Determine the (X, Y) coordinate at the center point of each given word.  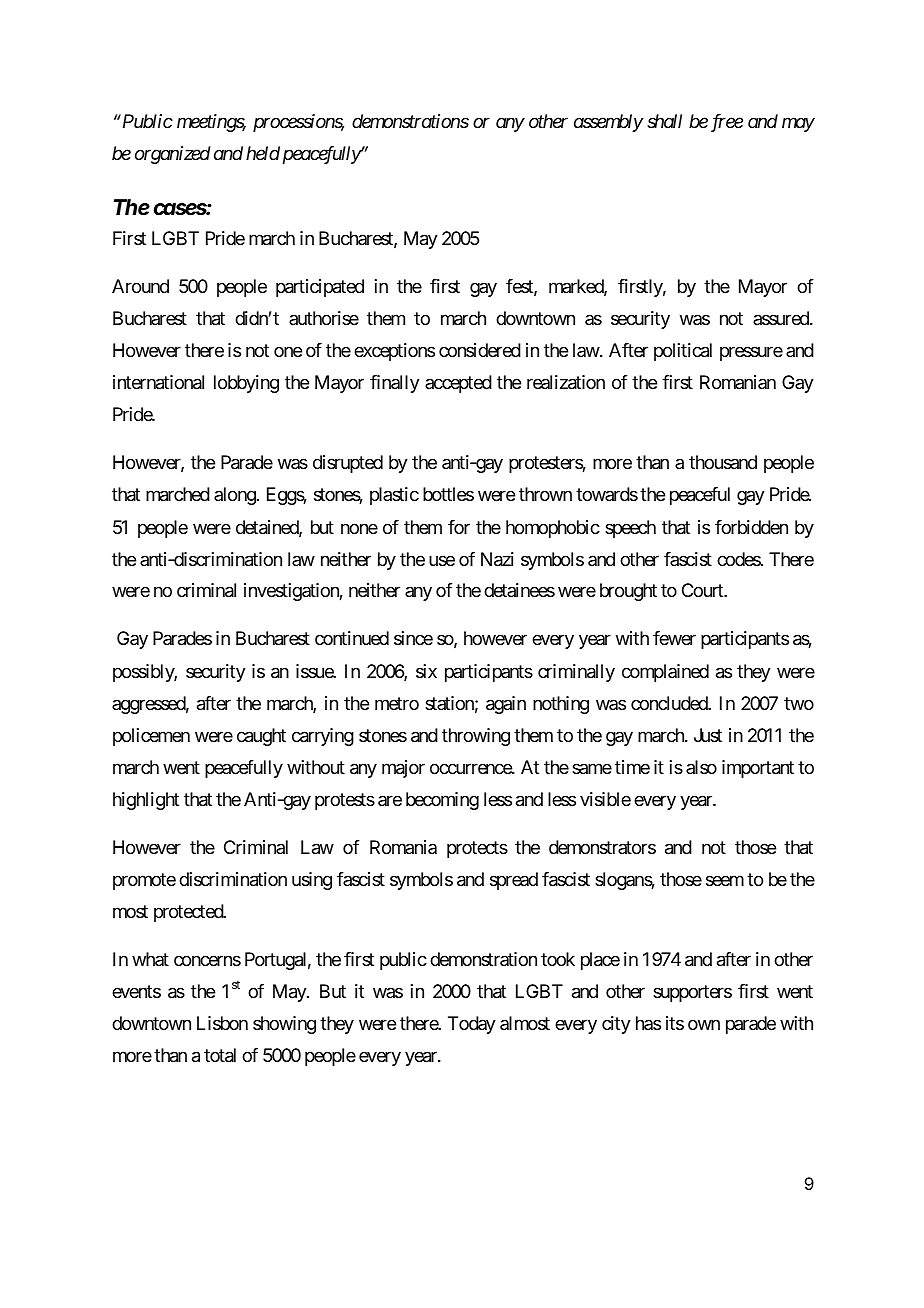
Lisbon (222, 1023)
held (263, 153)
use (442, 560)
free (727, 123)
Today (472, 1025)
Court (703, 590)
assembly (608, 123)
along (235, 496)
